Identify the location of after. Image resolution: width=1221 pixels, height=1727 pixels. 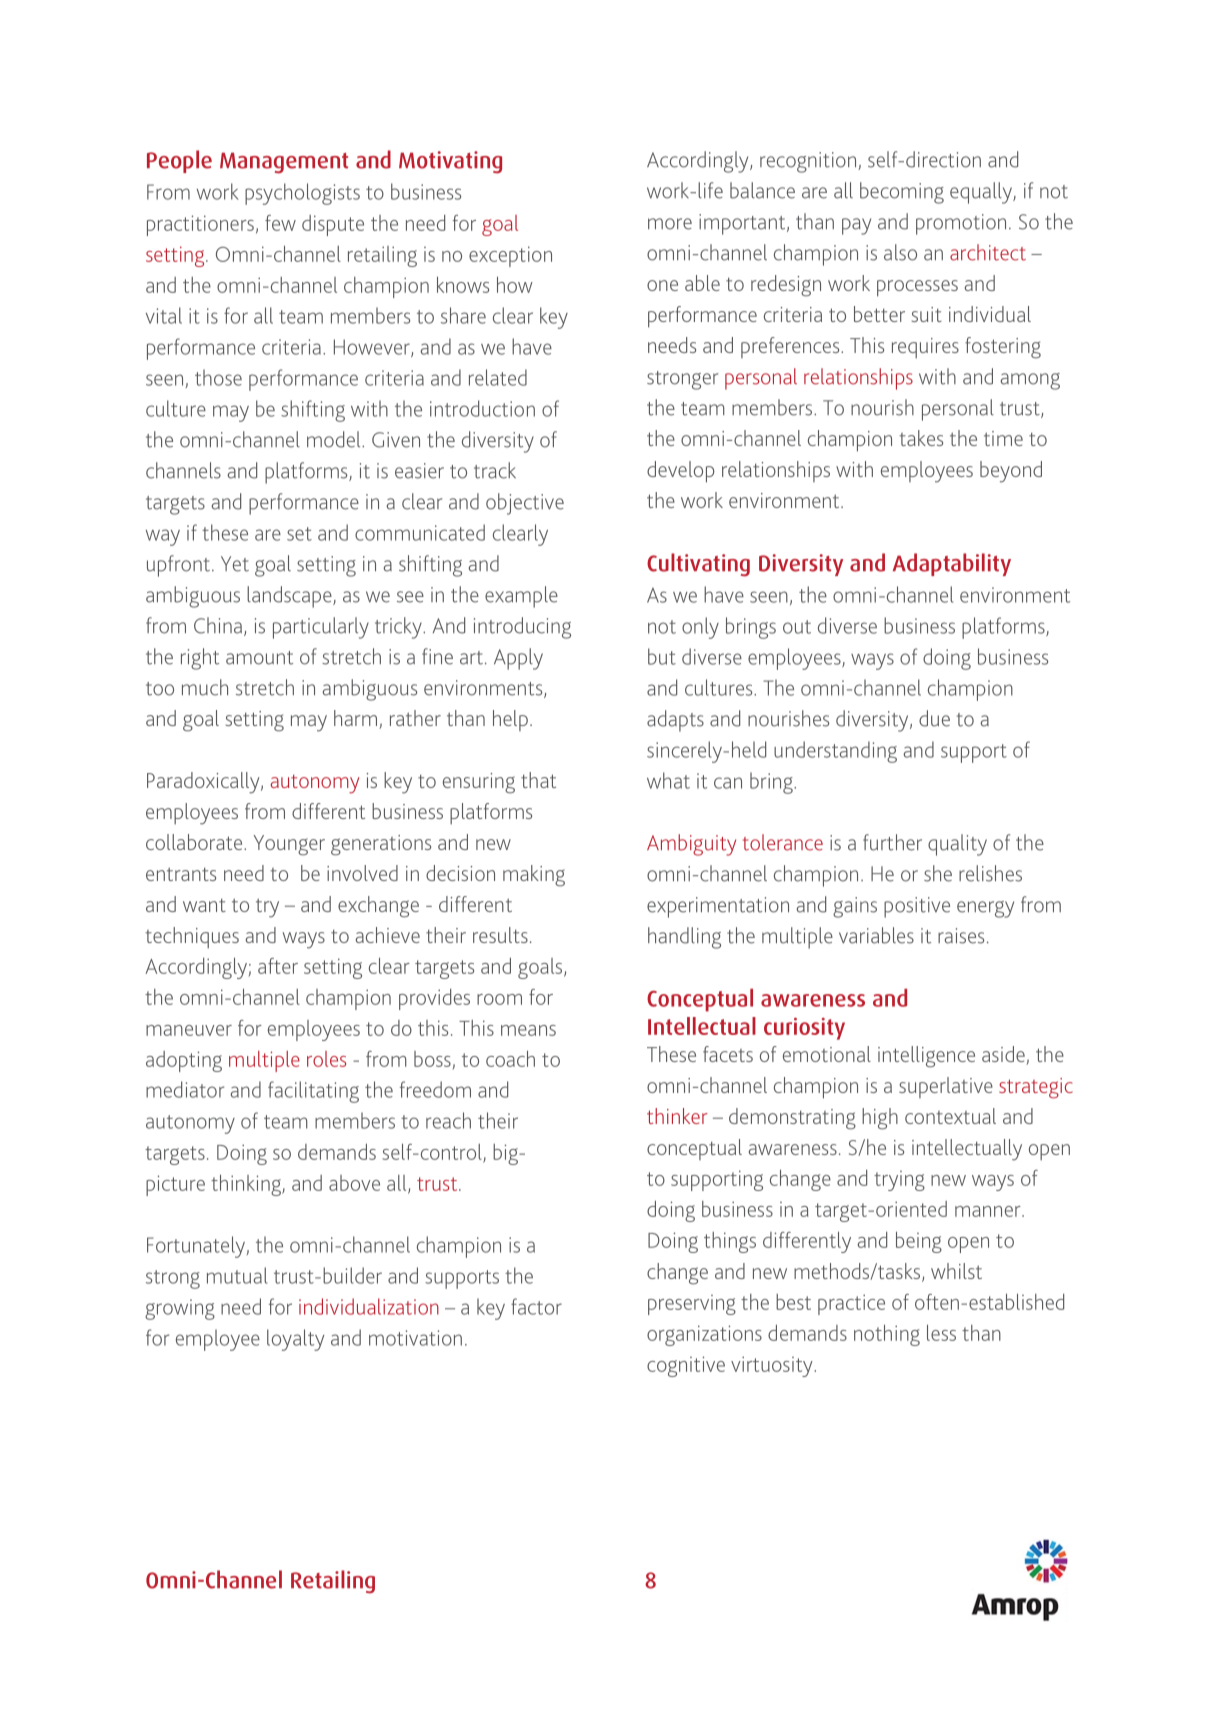
(278, 966).
